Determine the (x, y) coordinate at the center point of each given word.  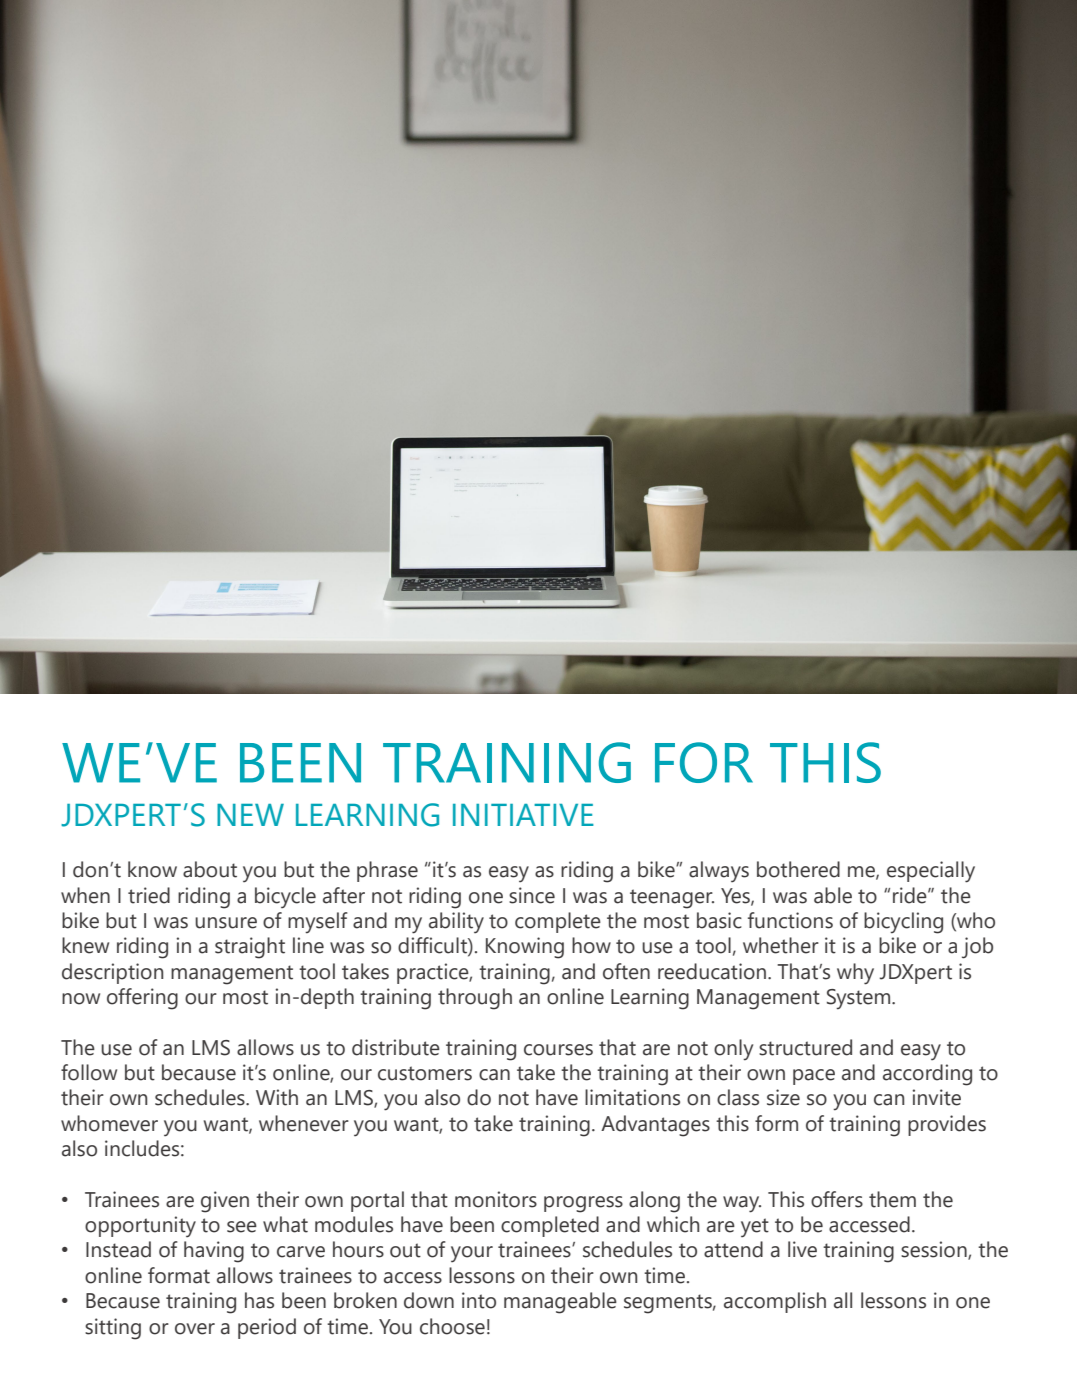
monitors (496, 1199)
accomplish (775, 1302)
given (225, 1202)
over (195, 1329)
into (479, 1300)
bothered (798, 869)
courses (558, 1050)
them (892, 1199)
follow (89, 1072)
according (927, 1075)
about (210, 869)
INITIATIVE (523, 815)
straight (250, 948)
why (855, 974)
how (591, 945)
